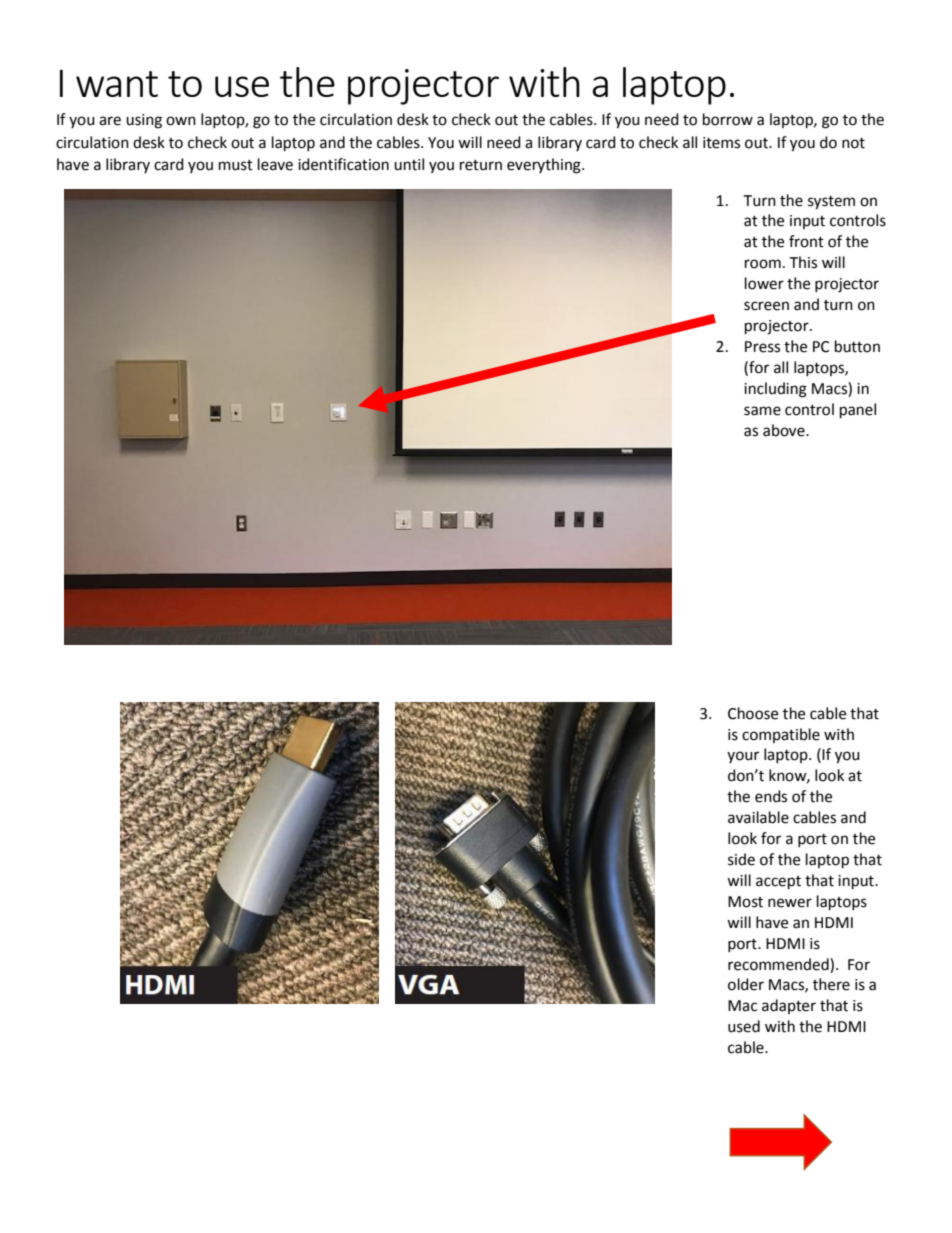 This screenshot has width=952, height=1233. What do you see at coordinates (409, 164) in the screenshot?
I see `until` at bounding box center [409, 164].
